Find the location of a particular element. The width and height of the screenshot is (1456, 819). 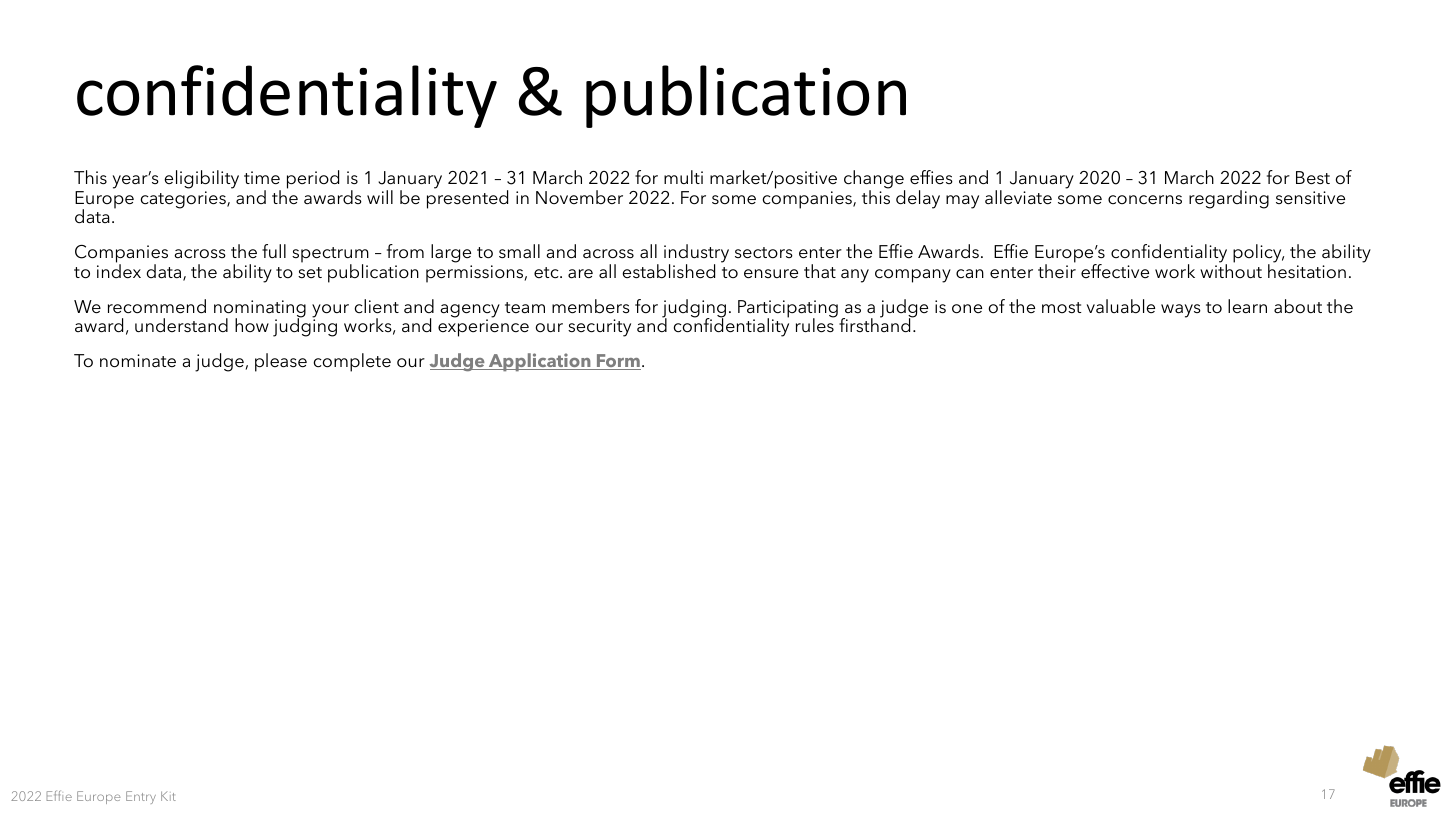

multi is located at coordinates (683, 177).
